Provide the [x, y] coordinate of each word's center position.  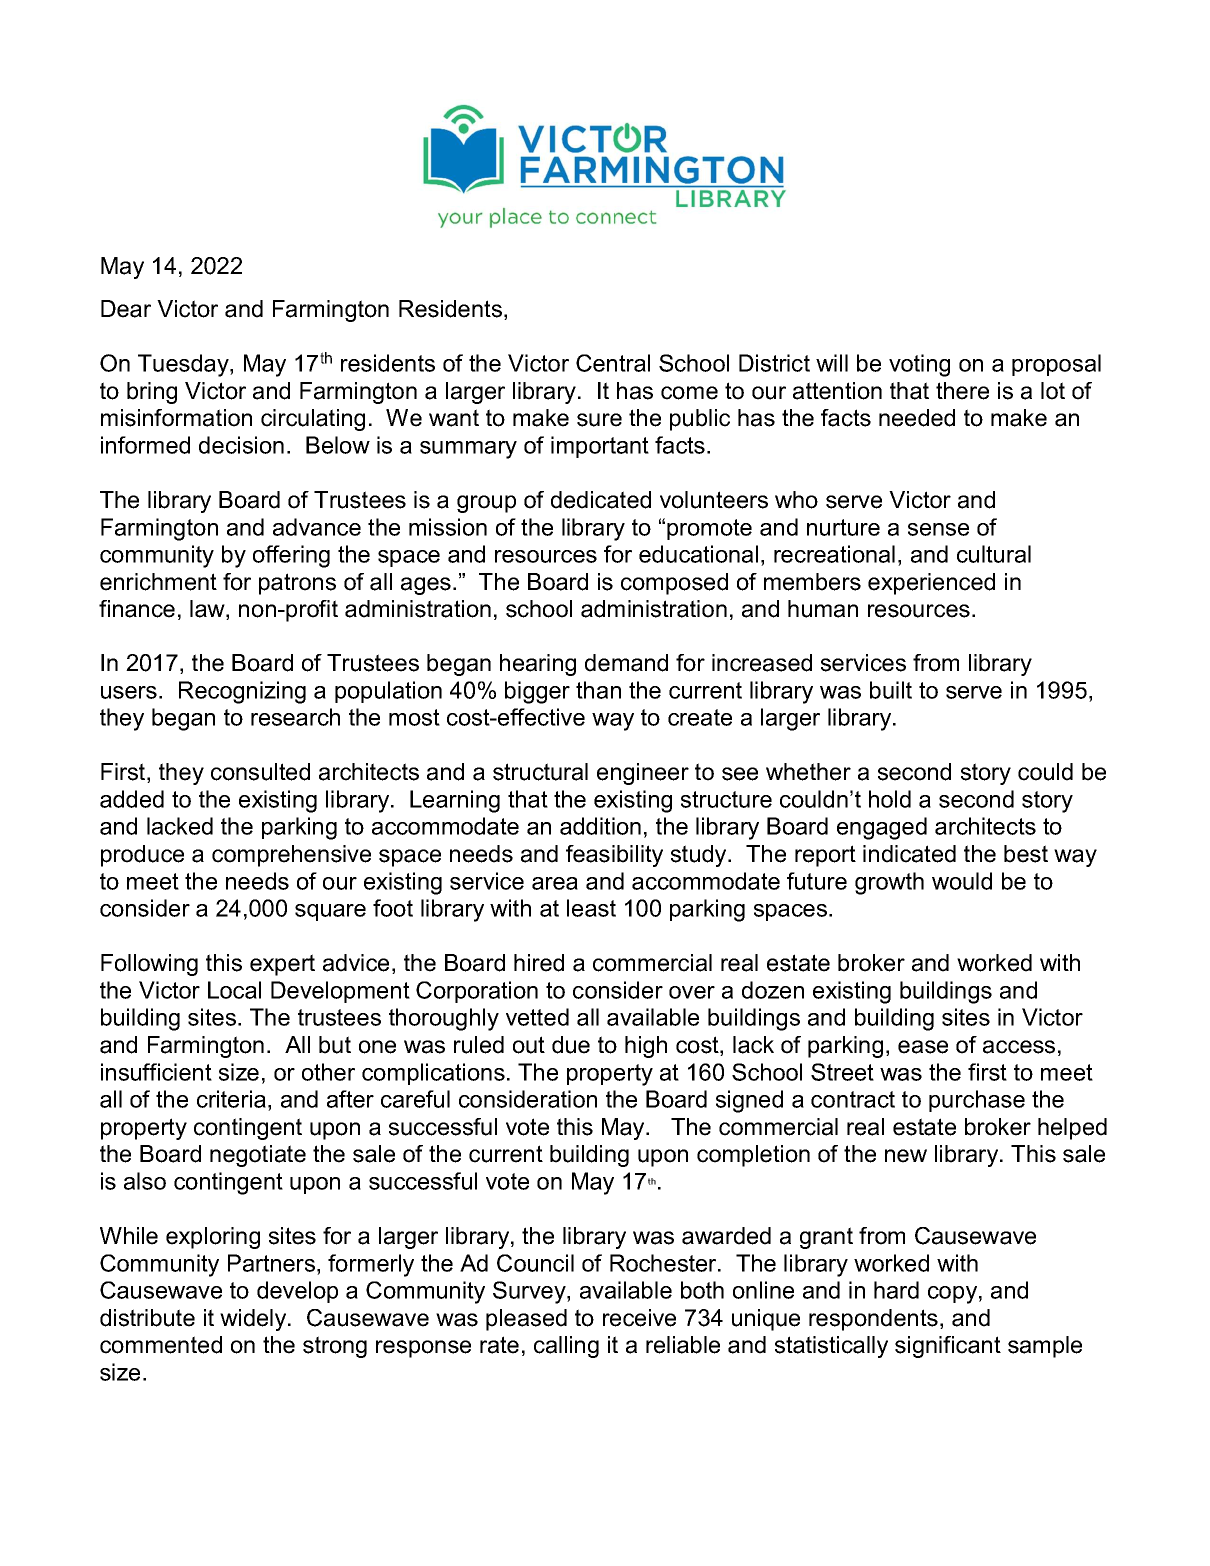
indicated [909, 854]
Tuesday [184, 365]
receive [639, 1318]
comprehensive [291, 856]
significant [948, 1347]
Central [613, 363]
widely [254, 1320]
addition [600, 826]
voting [919, 365]
